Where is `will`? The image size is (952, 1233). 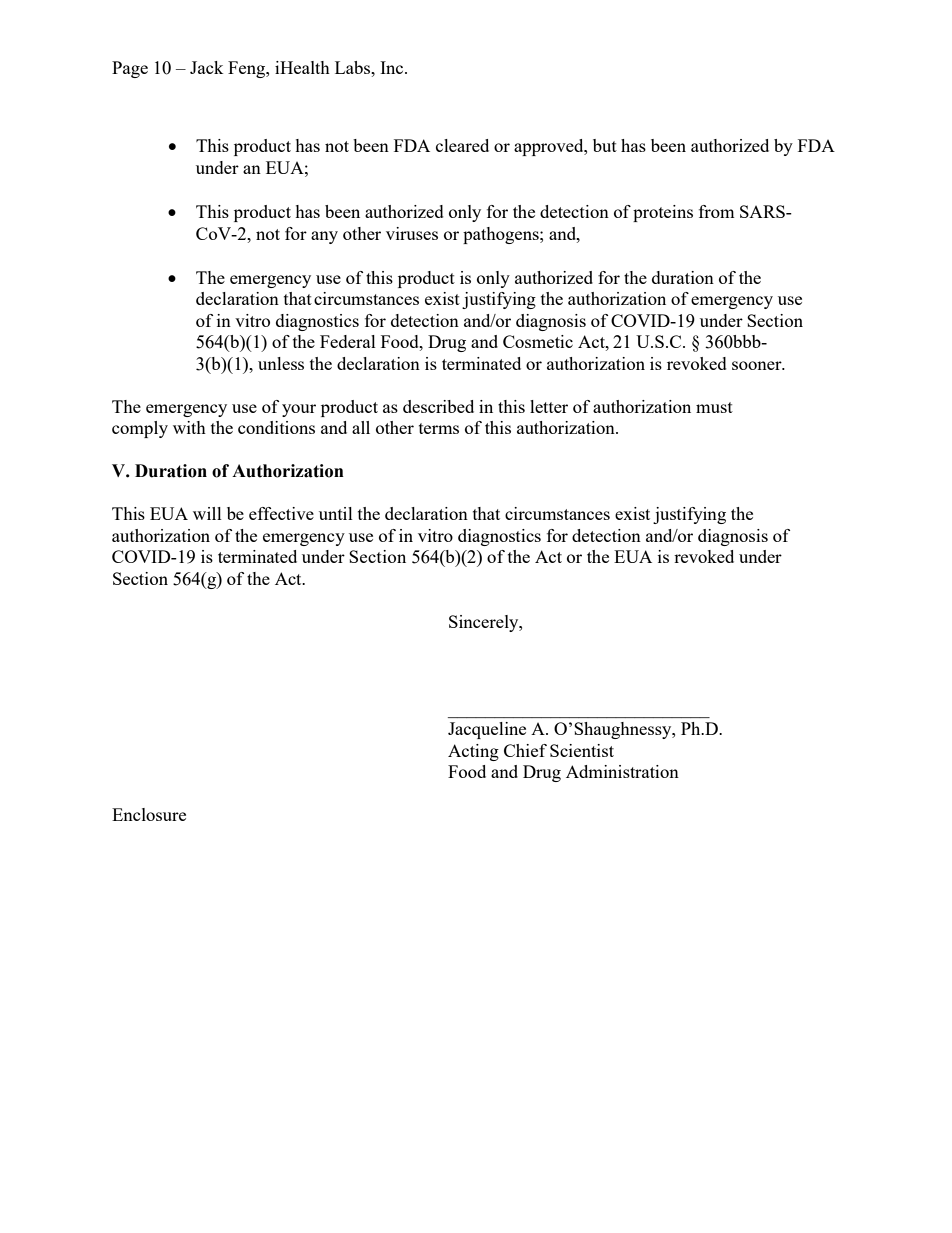 will is located at coordinates (207, 513).
